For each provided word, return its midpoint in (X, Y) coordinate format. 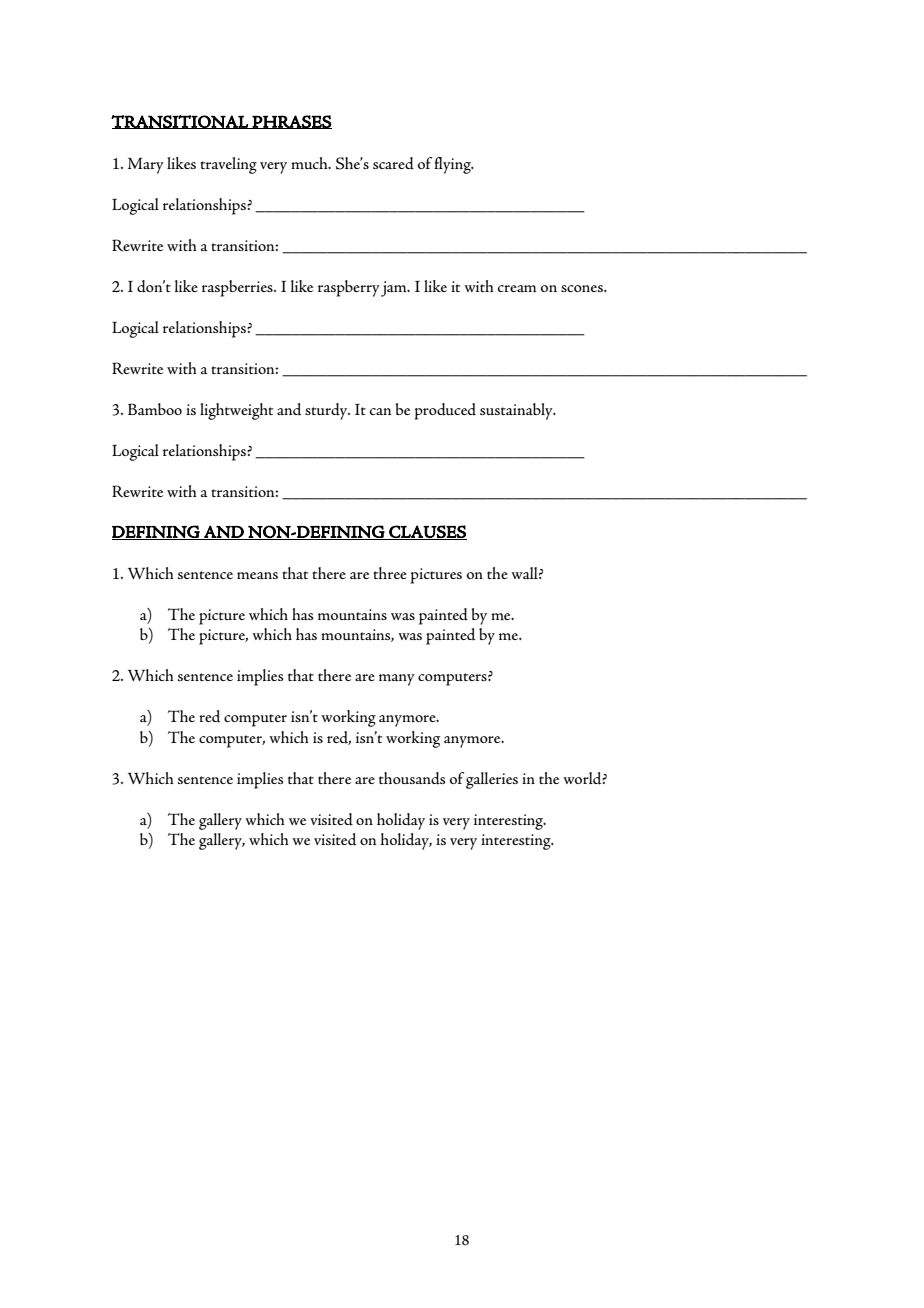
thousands (412, 778)
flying (453, 165)
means (257, 575)
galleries (492, 780)
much (310, 163)
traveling (228, 165)
